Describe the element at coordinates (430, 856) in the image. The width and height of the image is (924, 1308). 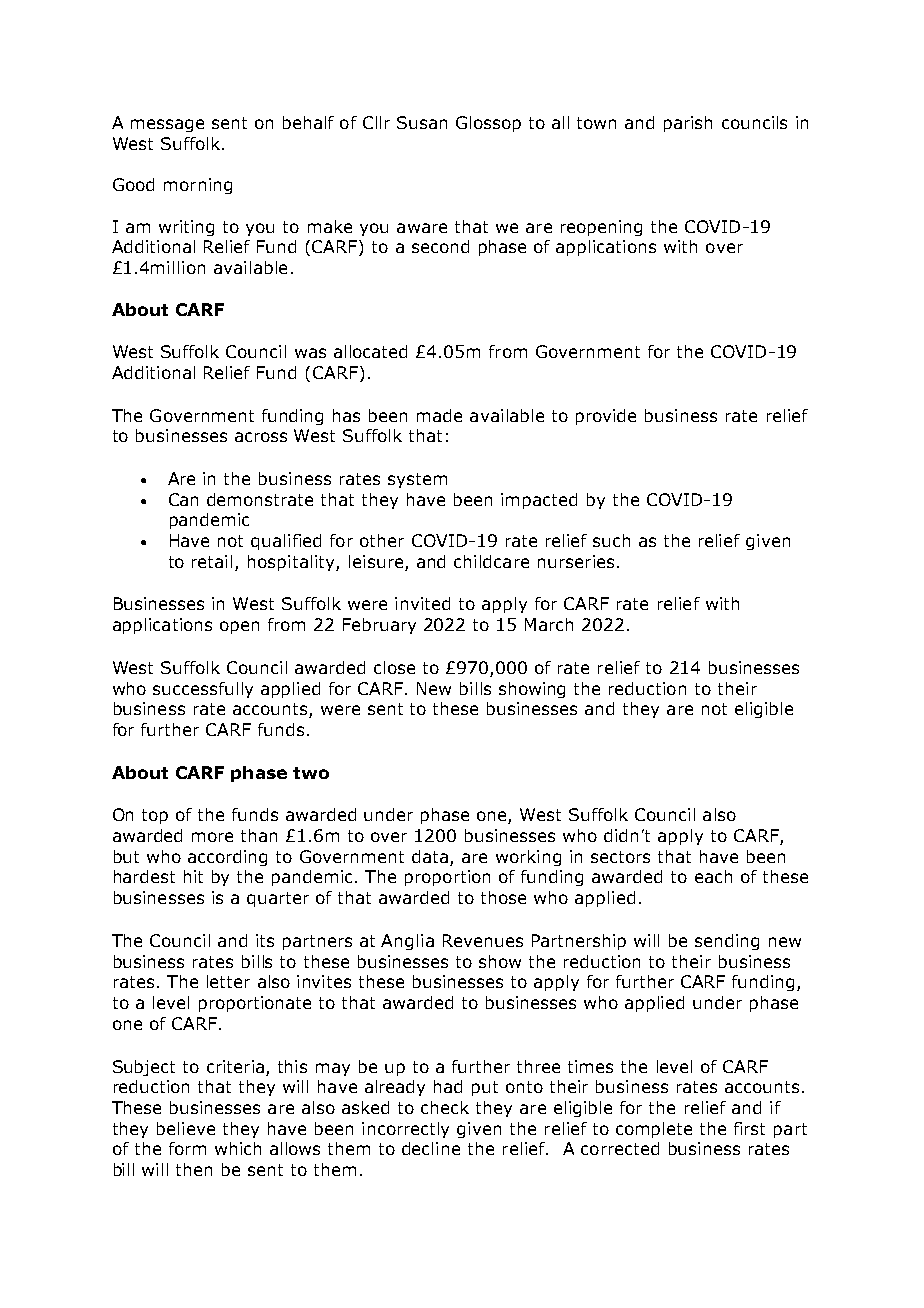
I see `data` at that location.
